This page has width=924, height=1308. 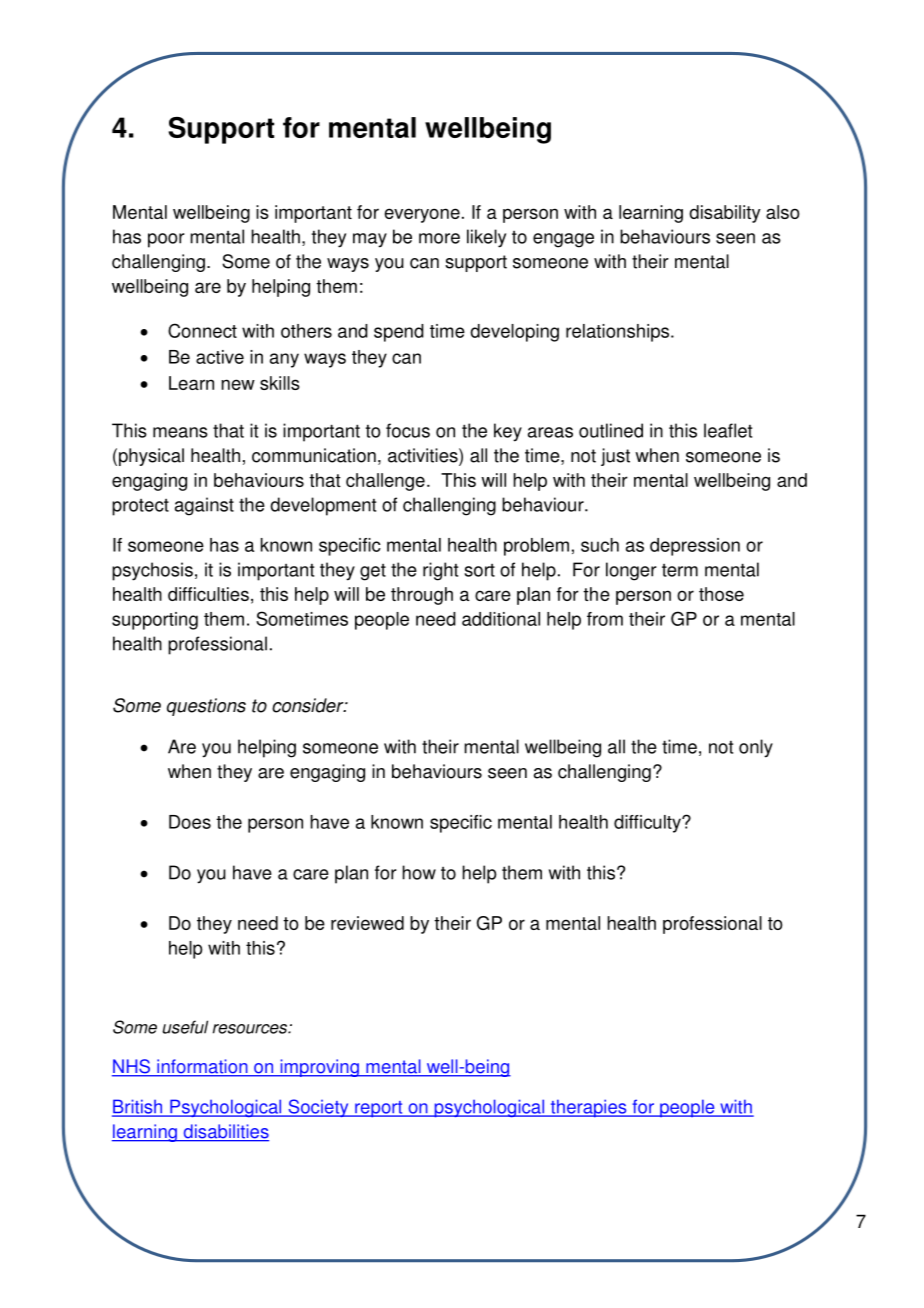 What do you see at coordinates (419, 872) in the page?
I see `how` at bounding box center [419, 872].
